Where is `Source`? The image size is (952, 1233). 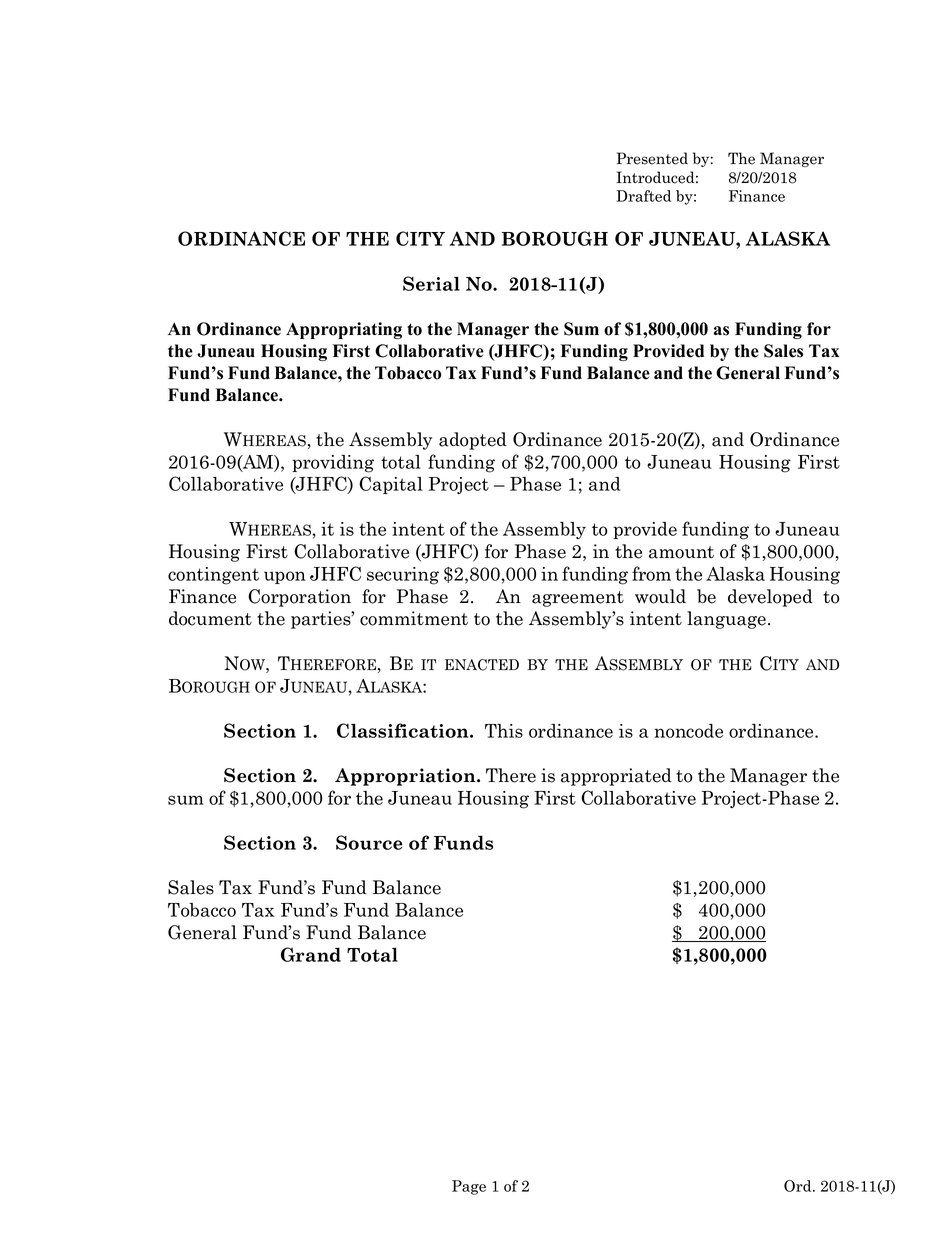
Source is located at coordinates (369, 842).
